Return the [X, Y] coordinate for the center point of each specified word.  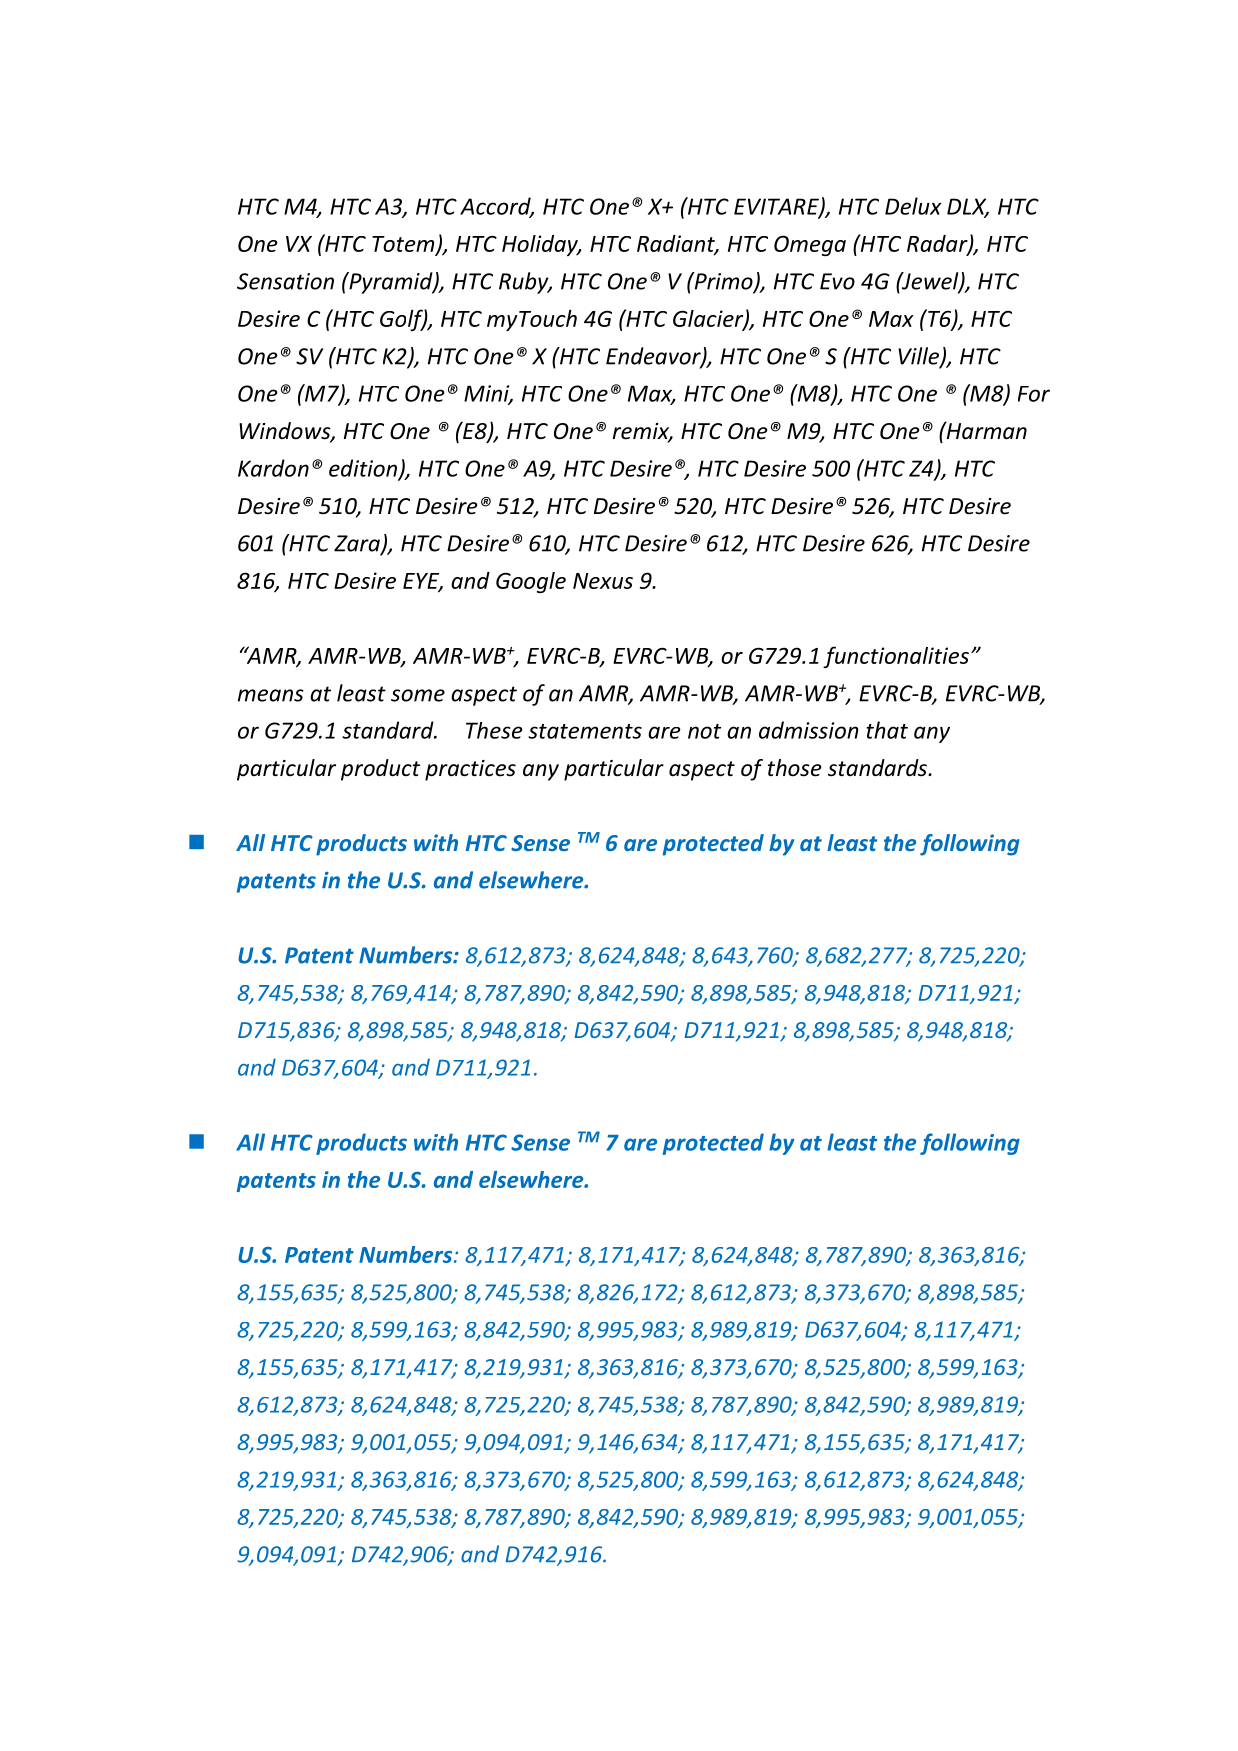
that [887, 730]
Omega [810, 245]
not [704, 731]
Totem [404, 245]
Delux [913, 206]
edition [364, 469]
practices [470, 770]
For [1034, 394]
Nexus [603, 581]
